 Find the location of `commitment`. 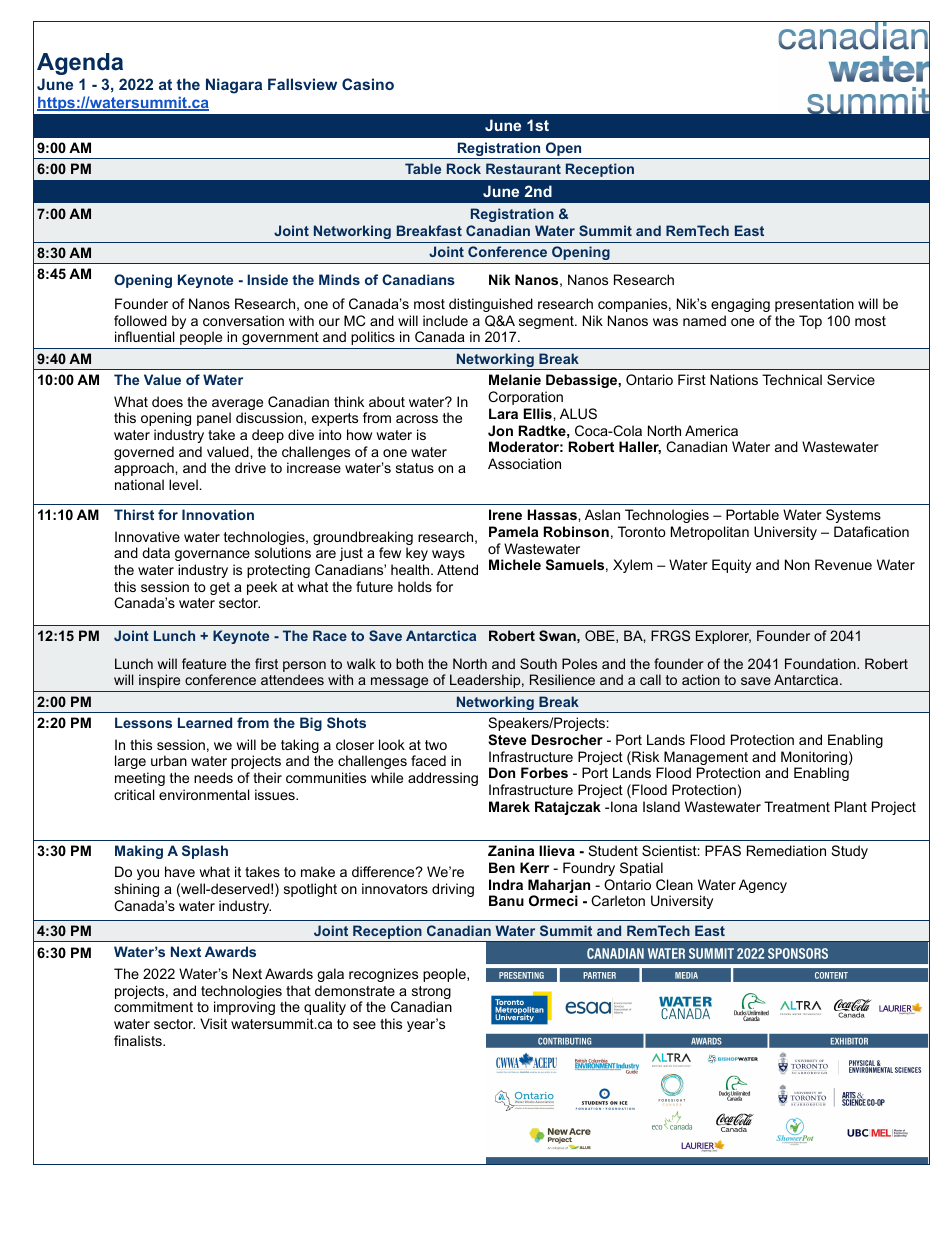

commitment is located at coordinates (153, 1006).
